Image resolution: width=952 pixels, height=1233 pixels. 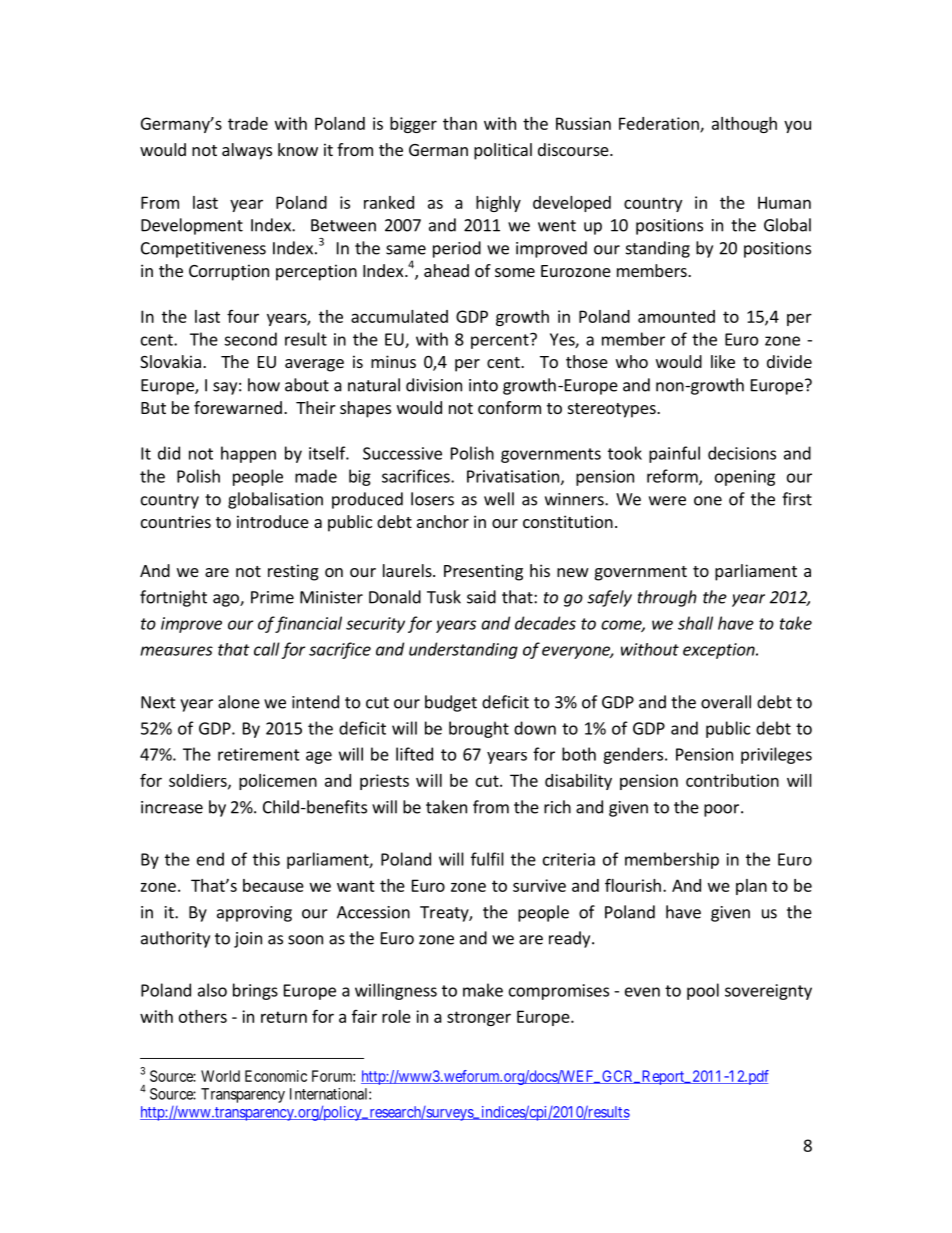 I want to click on World, so click(x=220, y=1076).
